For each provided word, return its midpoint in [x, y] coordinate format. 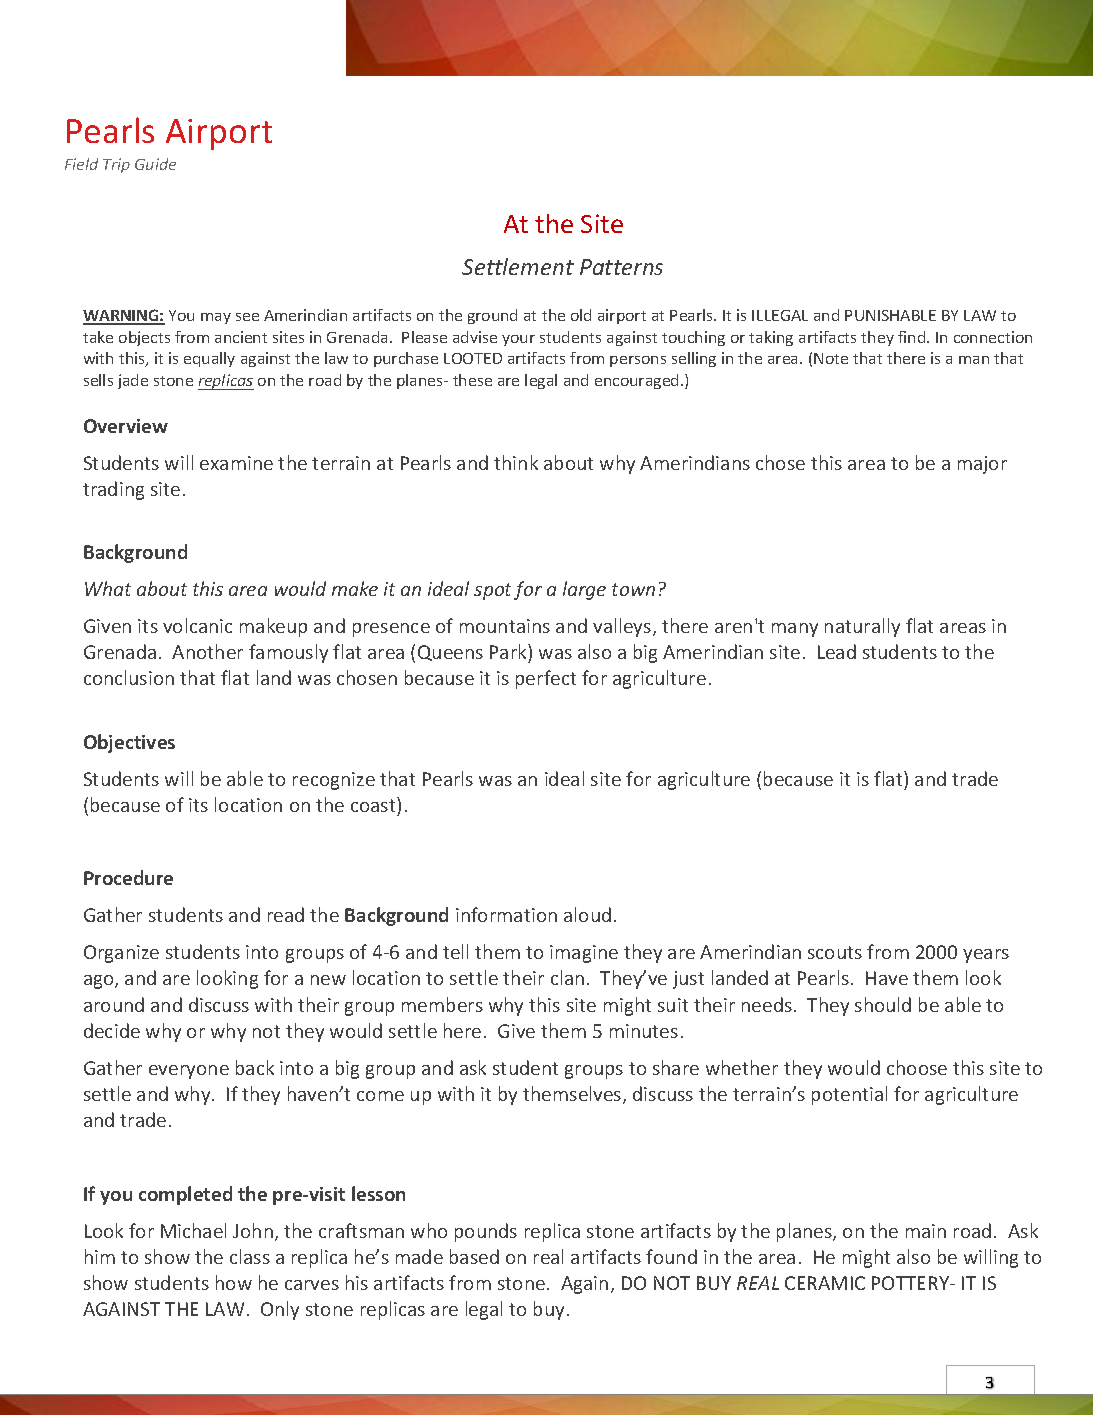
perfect [546, 679]
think [516, 462]
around [114, 1004]
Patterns [621, 267]
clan [567, 977]
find [913, 337]
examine [236, 463]
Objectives [129, 743]
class [250, 1256]
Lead [837, 651]
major [982, 465]
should [883, 1004]
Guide [155, 164]
